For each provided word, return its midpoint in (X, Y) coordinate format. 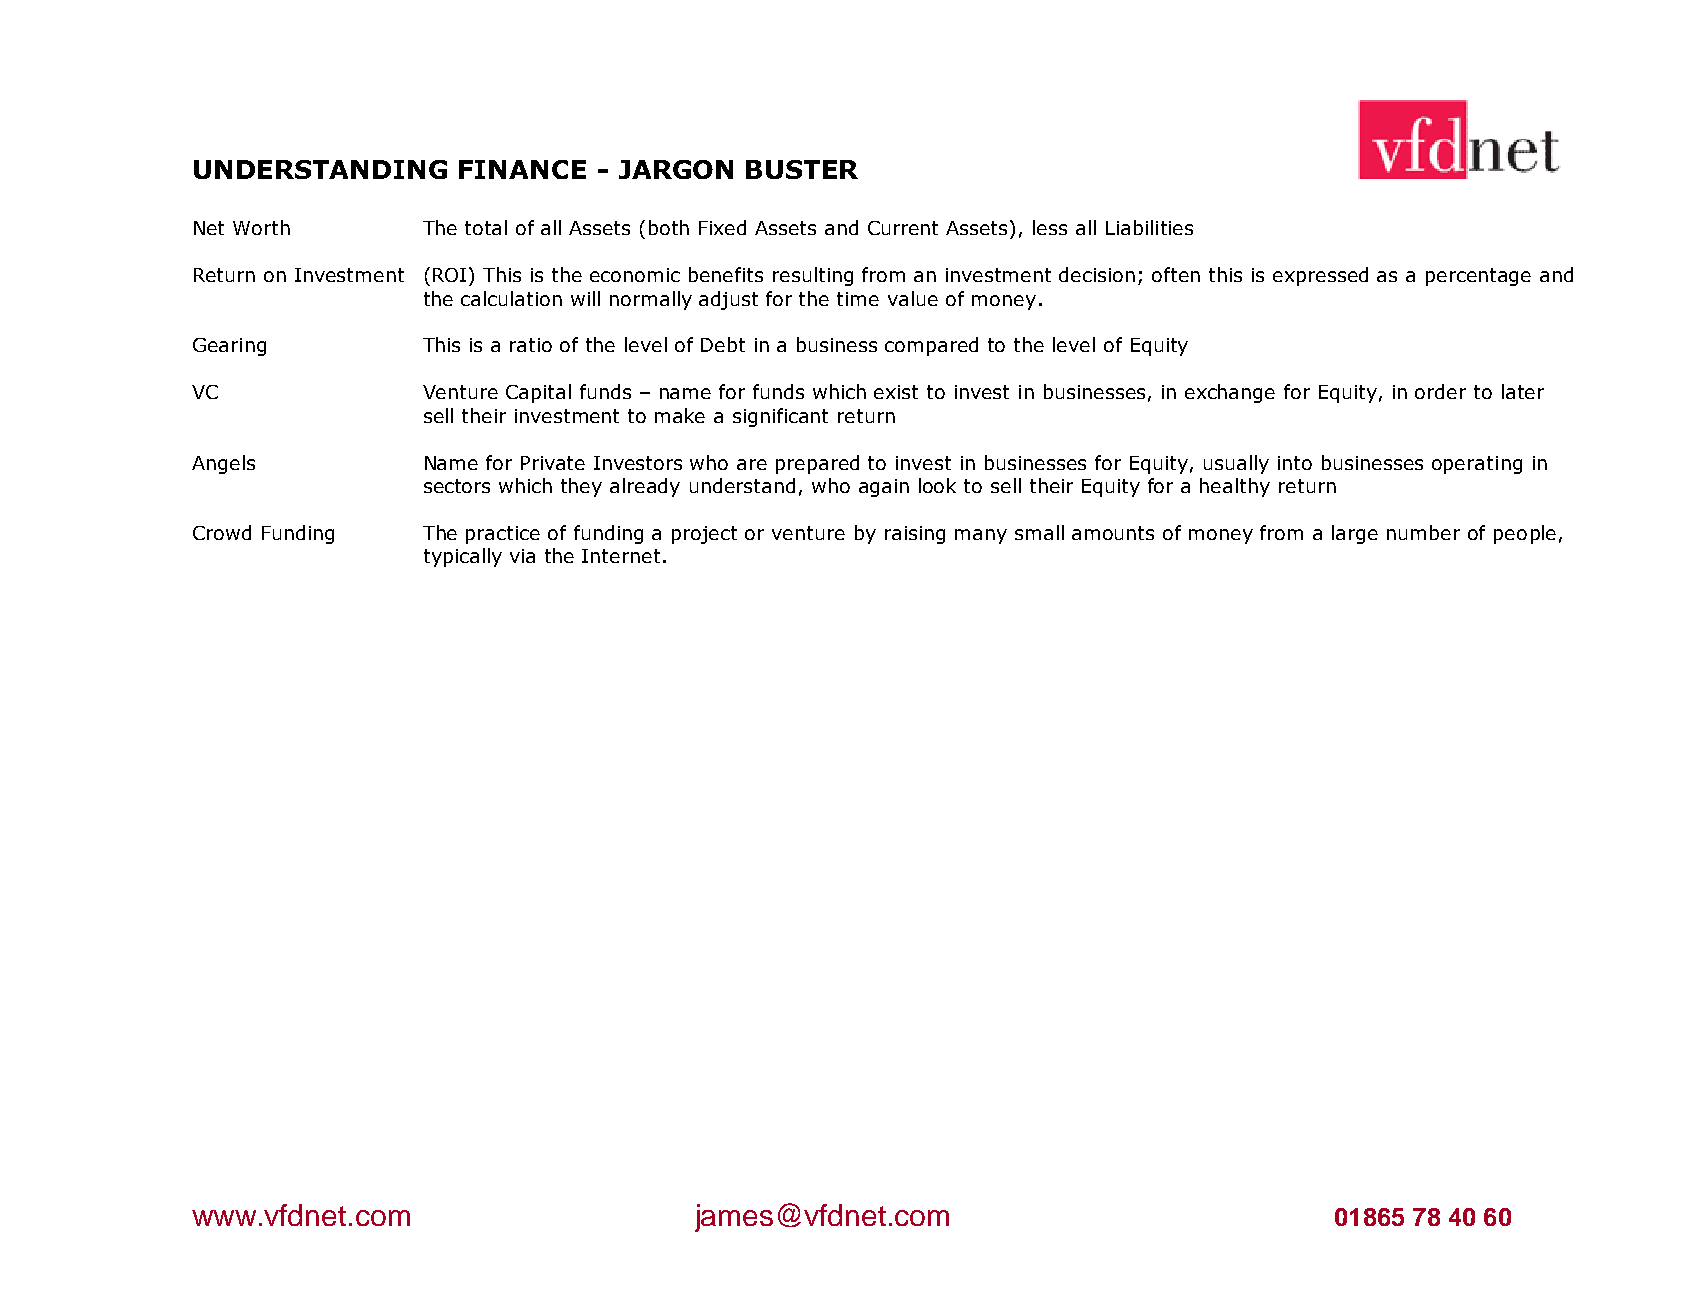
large (1355, 534)
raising (915, 535)
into (1295, 463)
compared (931, 346)
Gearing (229, 347)
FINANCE (522, 169)
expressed (1320, 276)
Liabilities (1149, 227)
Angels (223, 464)
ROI (451, 274)
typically (463, 557)
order (1440, 391)
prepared (817, 464)
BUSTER (802, 169)
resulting (813, 276)
